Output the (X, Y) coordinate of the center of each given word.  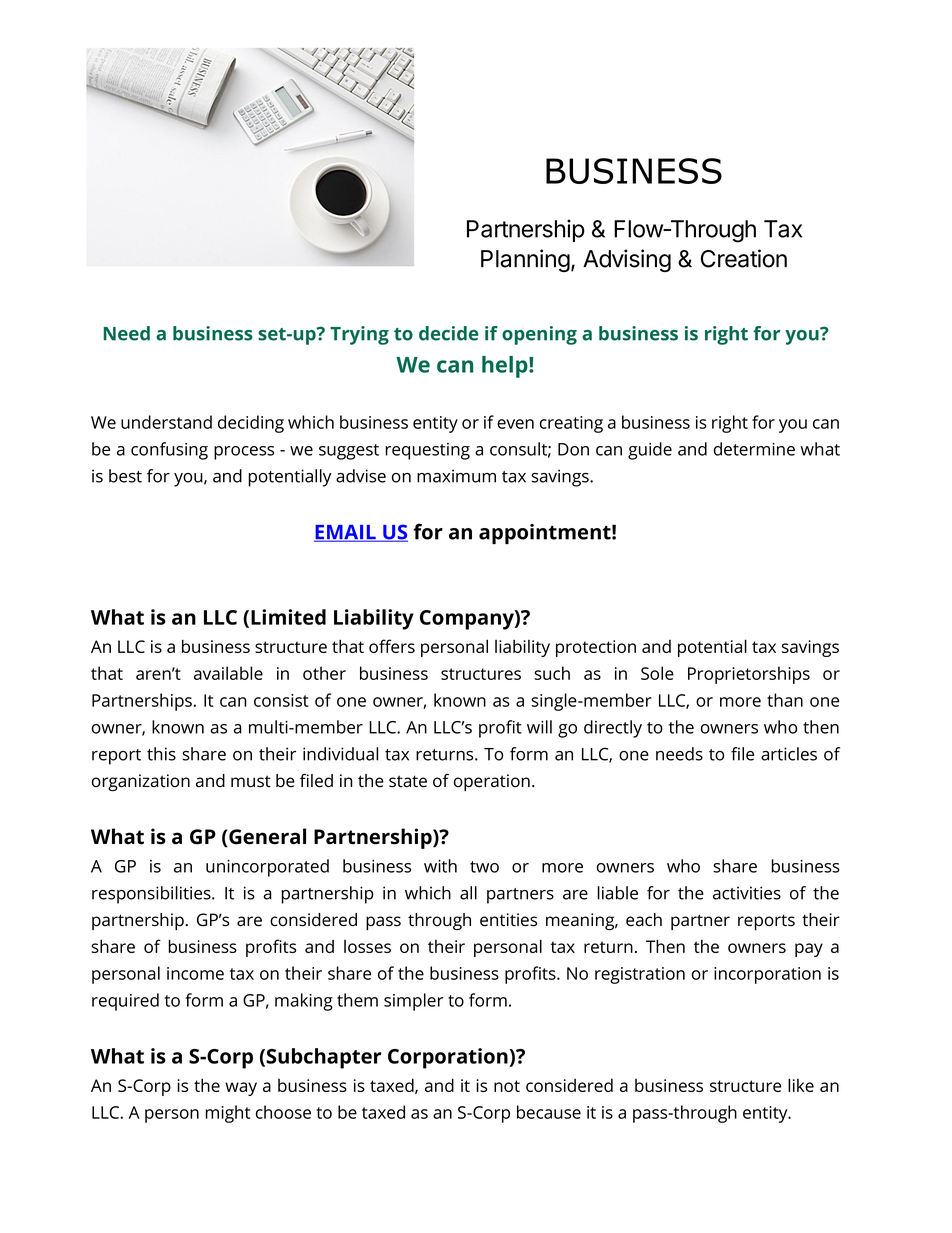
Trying (359, 335)
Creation (744, 258)
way (241, 1089)
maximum (456, 476)
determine (754, 449)
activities (747, 893)
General (266, 836)
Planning (525, 260)
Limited (288, 617)
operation (491, 782)
